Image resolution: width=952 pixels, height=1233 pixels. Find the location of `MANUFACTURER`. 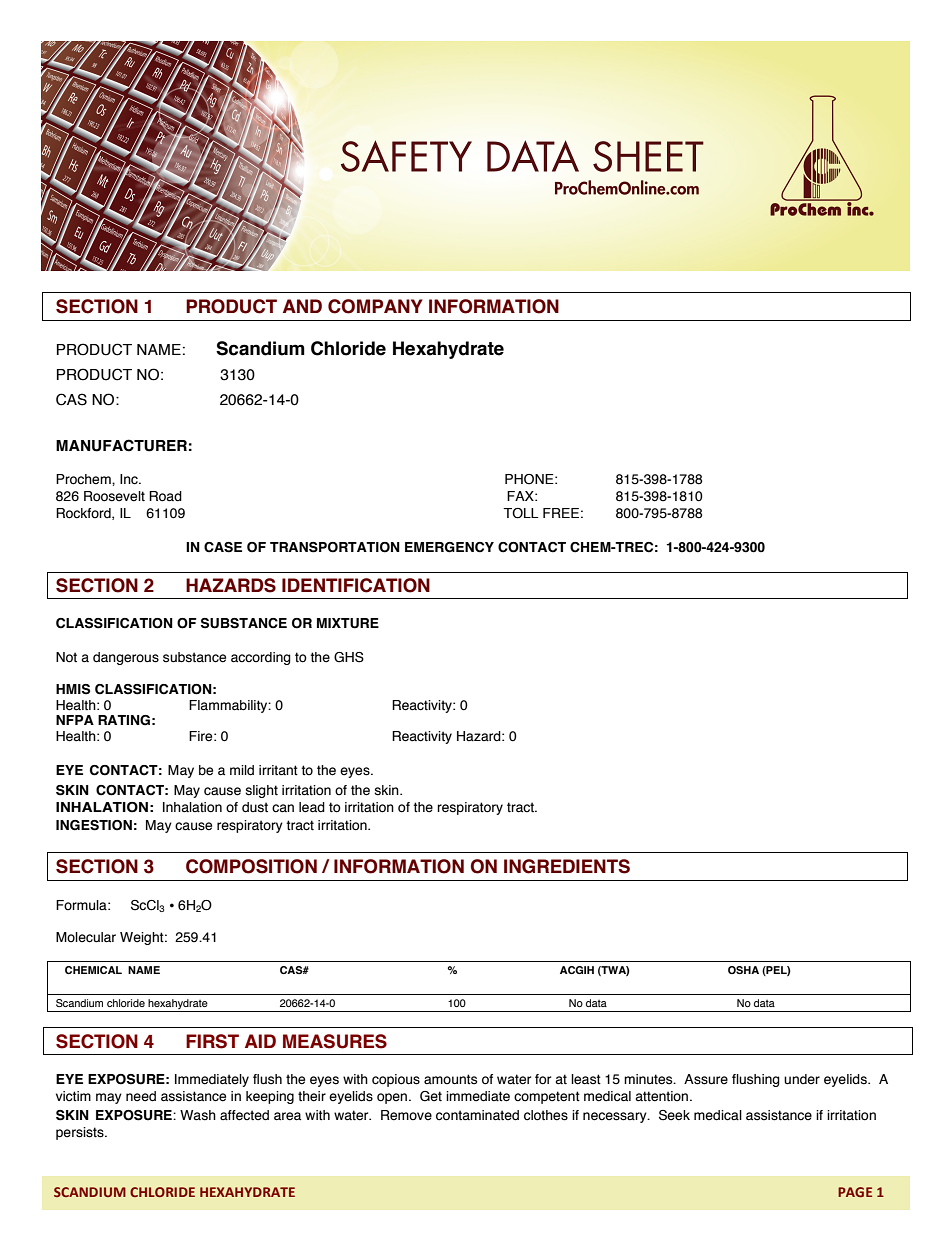

MANUFACTURER is located at coordinates (121, 445).
